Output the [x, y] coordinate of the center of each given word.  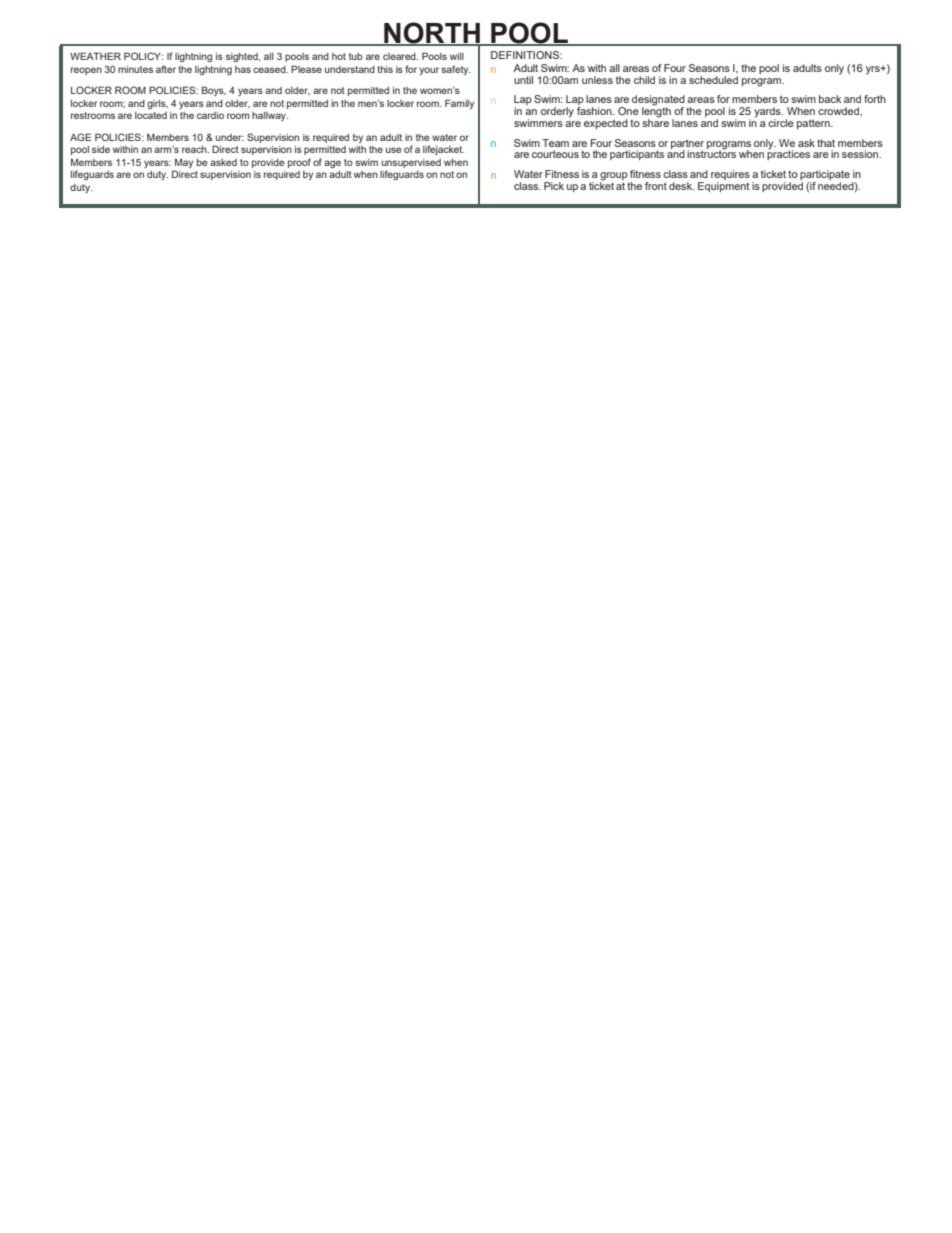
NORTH [432, 34]
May [184, 163]
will [457, 56]
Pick [554, 186]
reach [195, 149]
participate [825, 176]
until [523, 80]
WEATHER [95, 56]
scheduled [713, 80]
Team [555, 143]
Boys [214, 91]
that [826, 143]
